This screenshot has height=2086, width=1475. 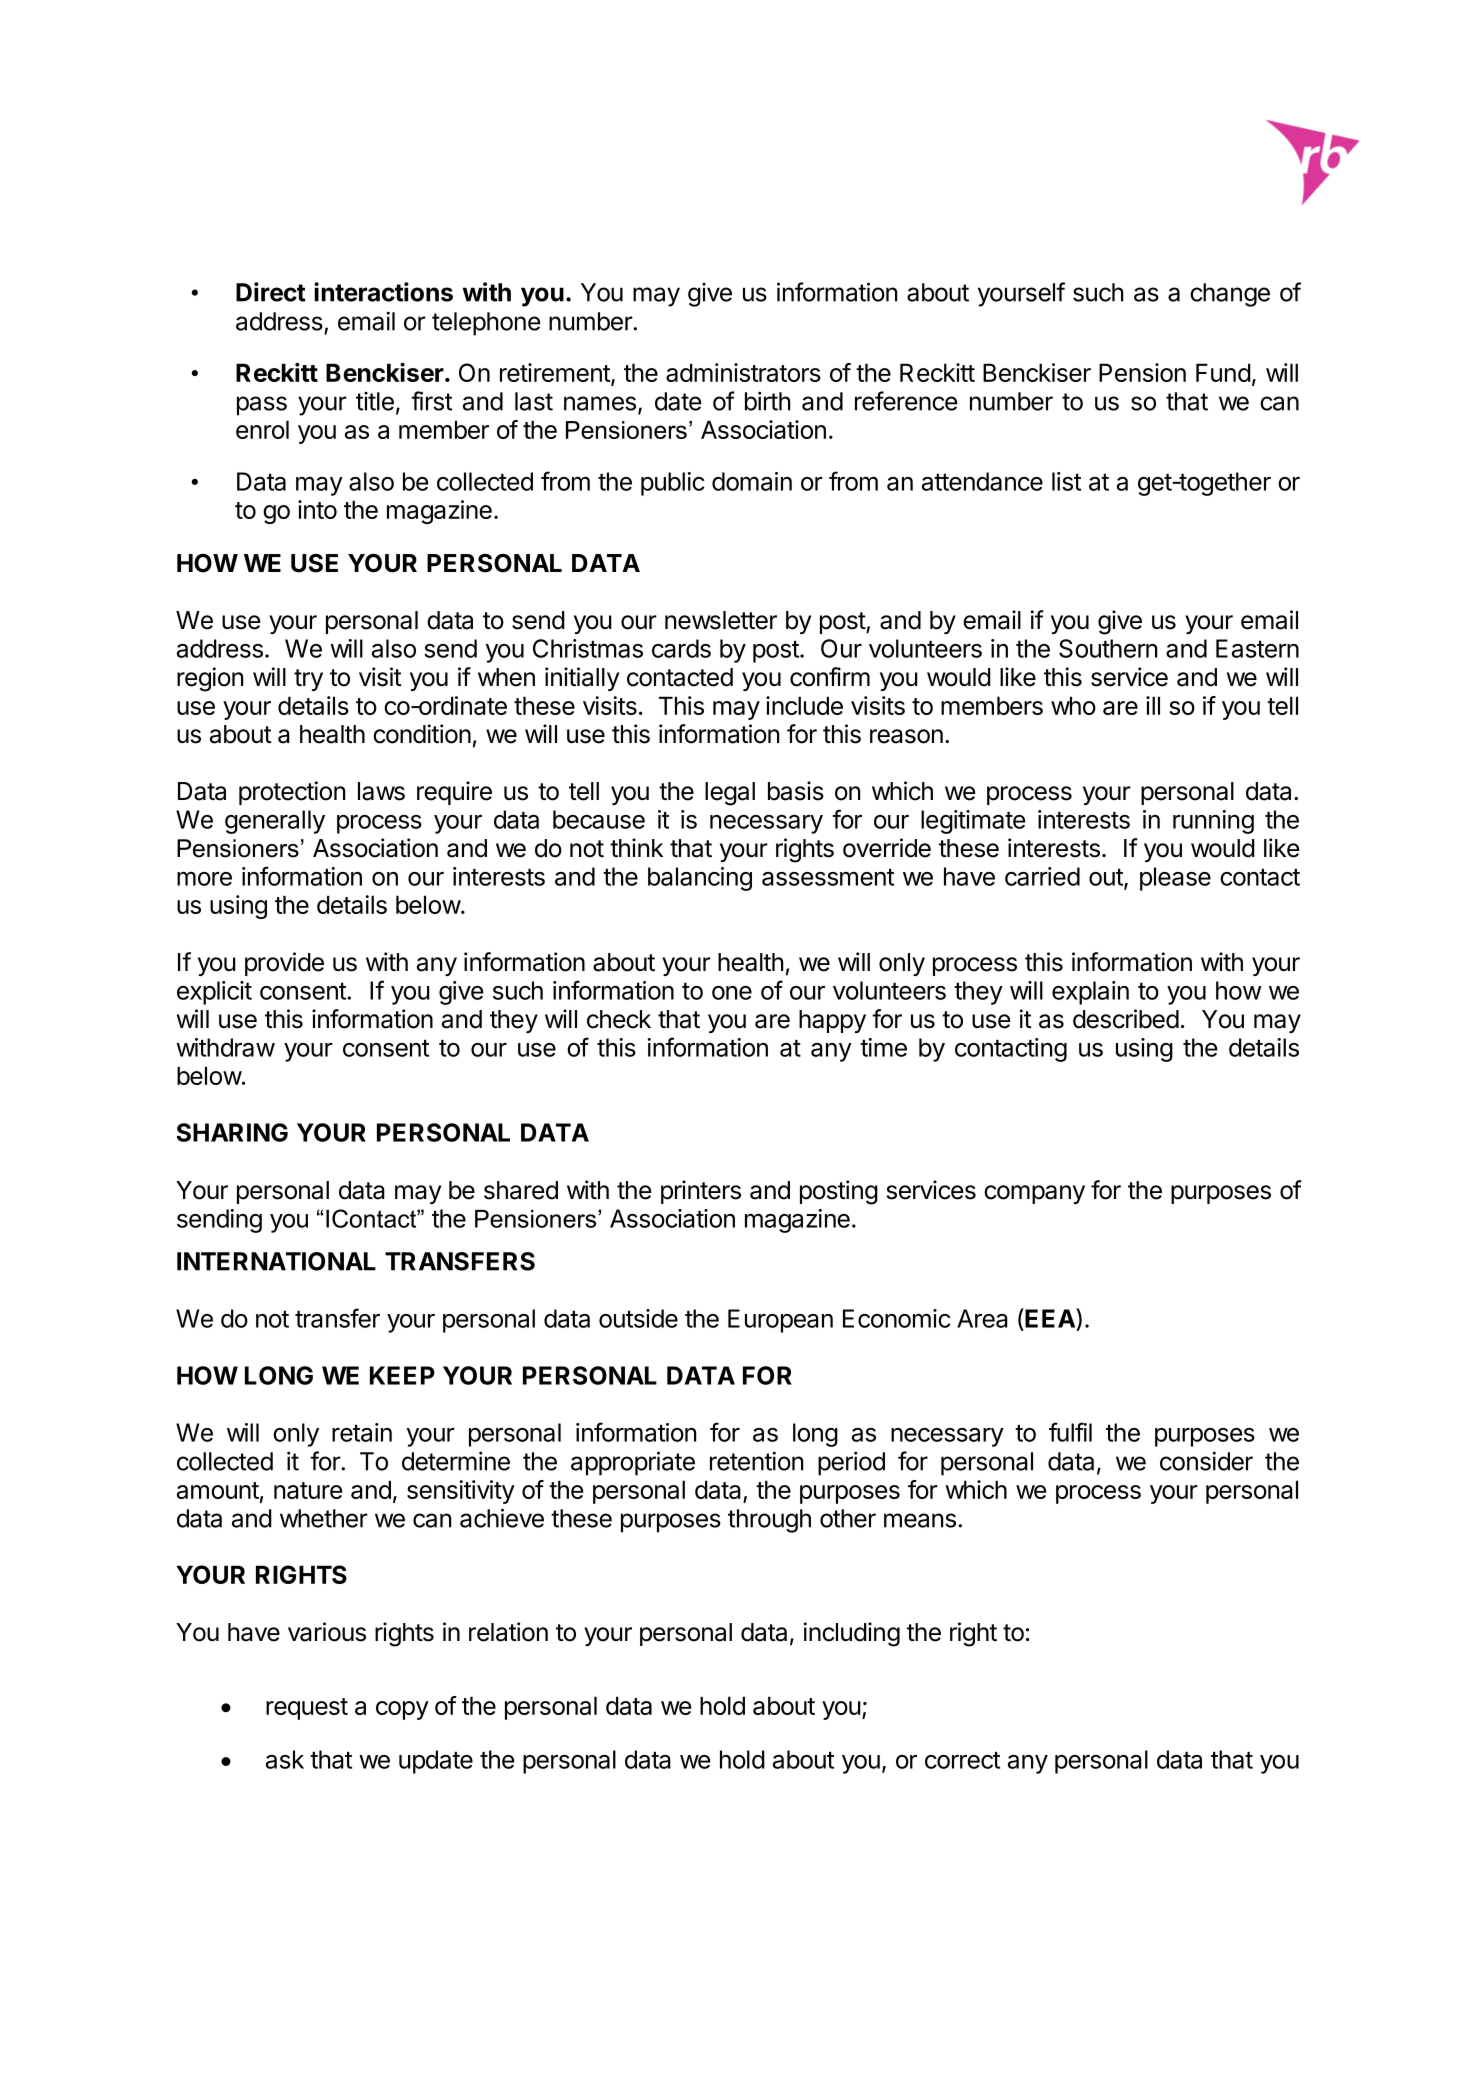 What do you see at coordinates (730, 794) in the screenshot?
I see `legal` at bounding box center [730, 794].
